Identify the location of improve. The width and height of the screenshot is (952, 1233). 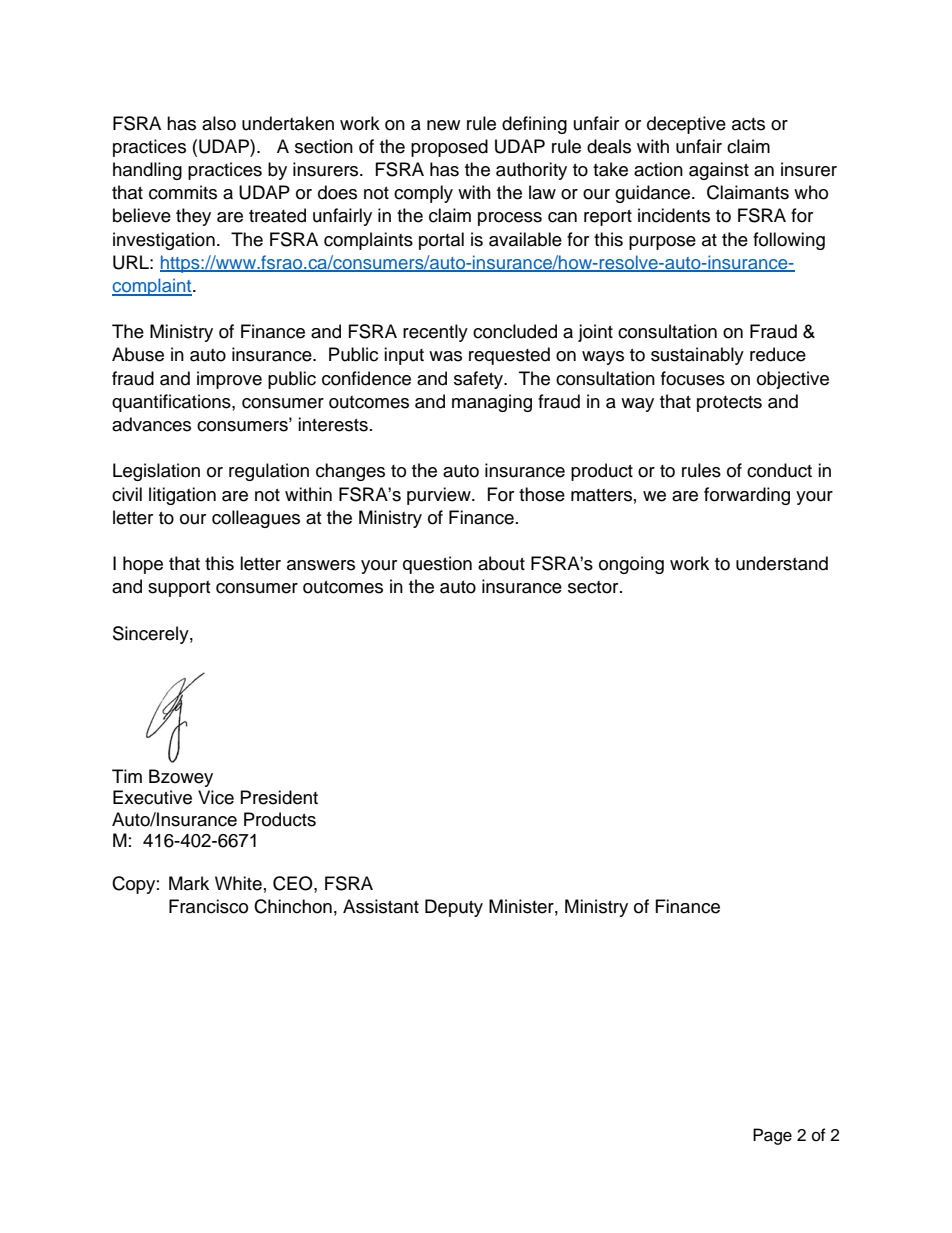
(229, 380).
